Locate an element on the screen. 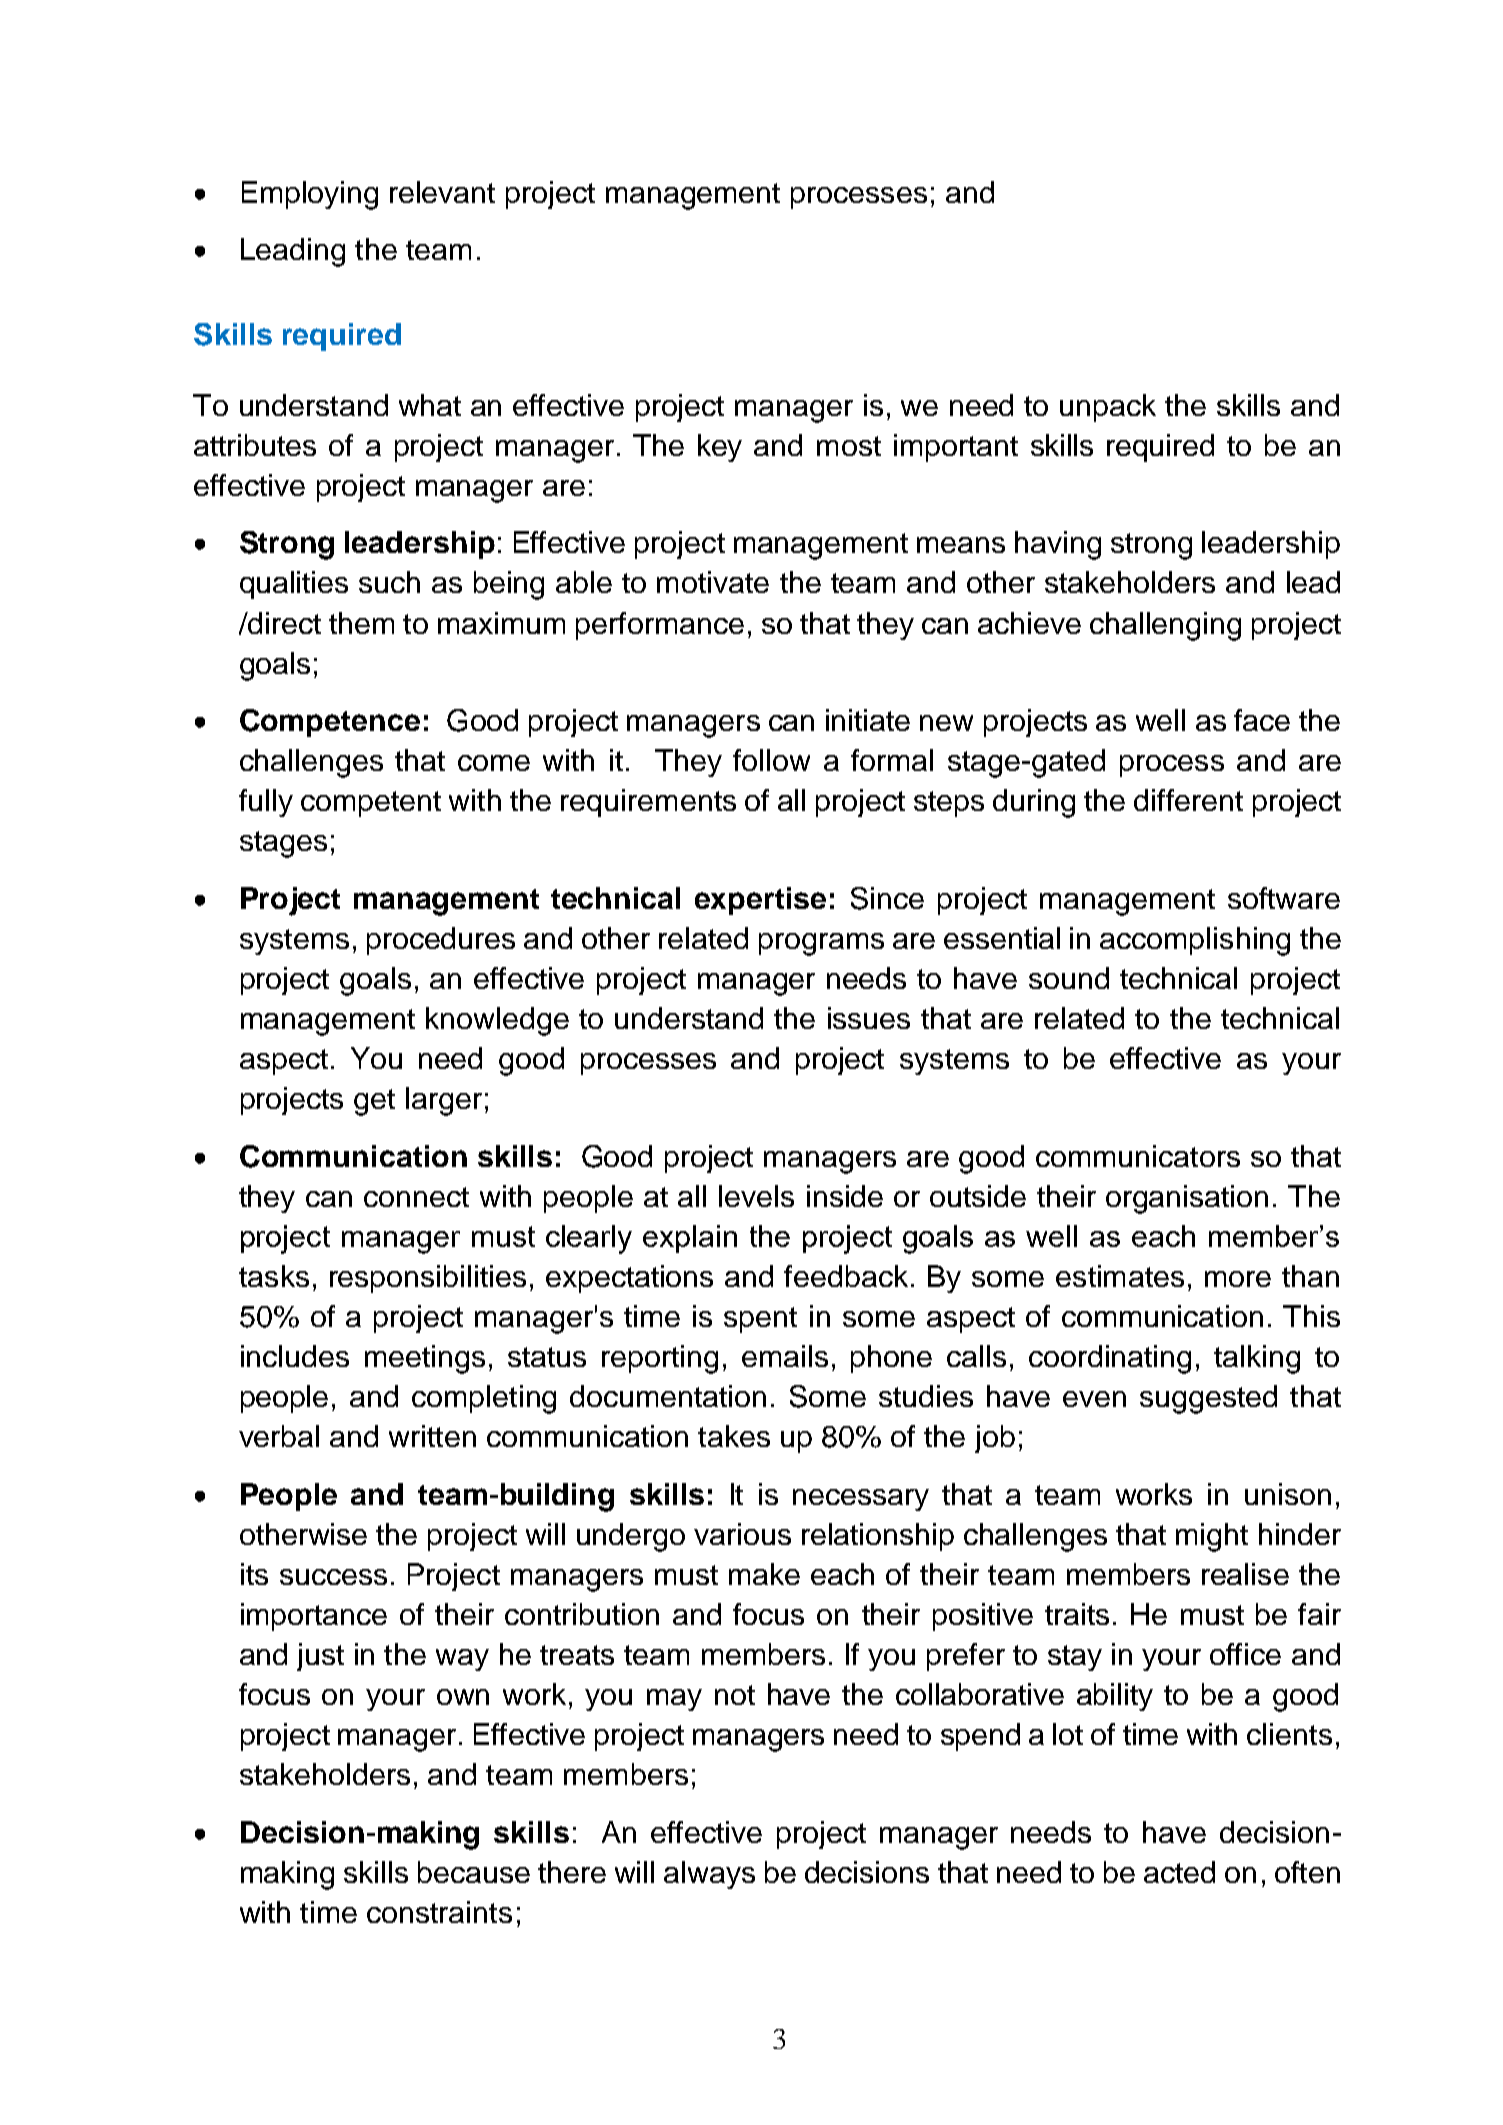 This screenshot has height=2125, width=1503. relevant is located at coordinates (442, 192).
